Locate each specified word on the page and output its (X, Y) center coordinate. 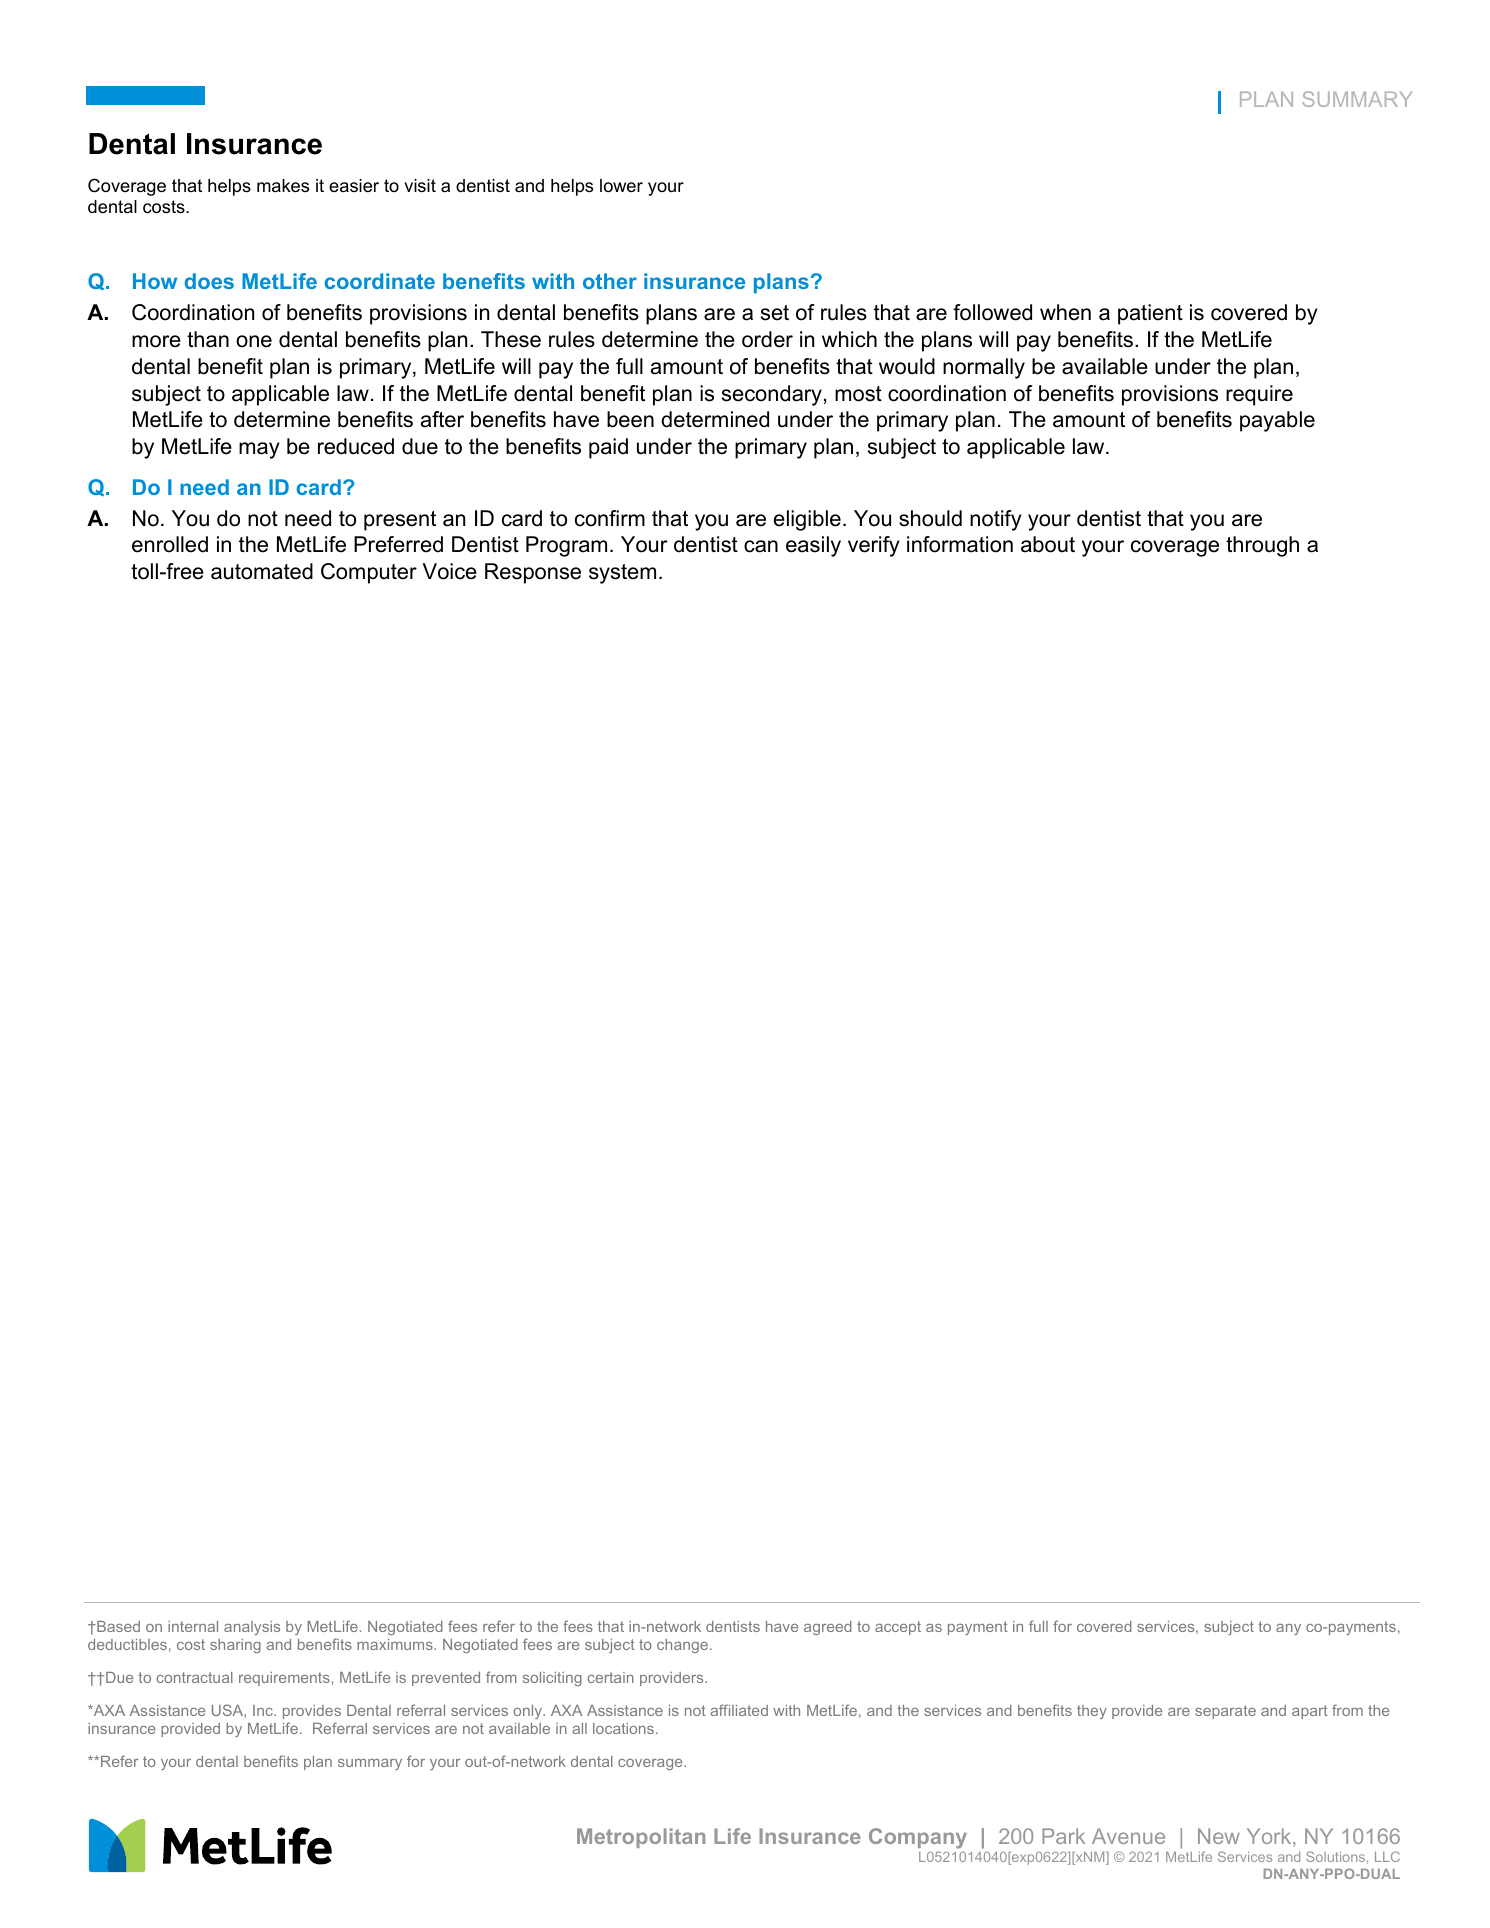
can (761, 546)
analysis (252, 1628)
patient (1150, 314)
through (1262, 546)
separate (1225, 1712)
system (622, 574)
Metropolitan (641, 1838)
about (1048, 544)
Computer (369, 573)
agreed (828, 1628)
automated (262, 571)
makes (283, 186)
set (775, 313)
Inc (264, 1710)
